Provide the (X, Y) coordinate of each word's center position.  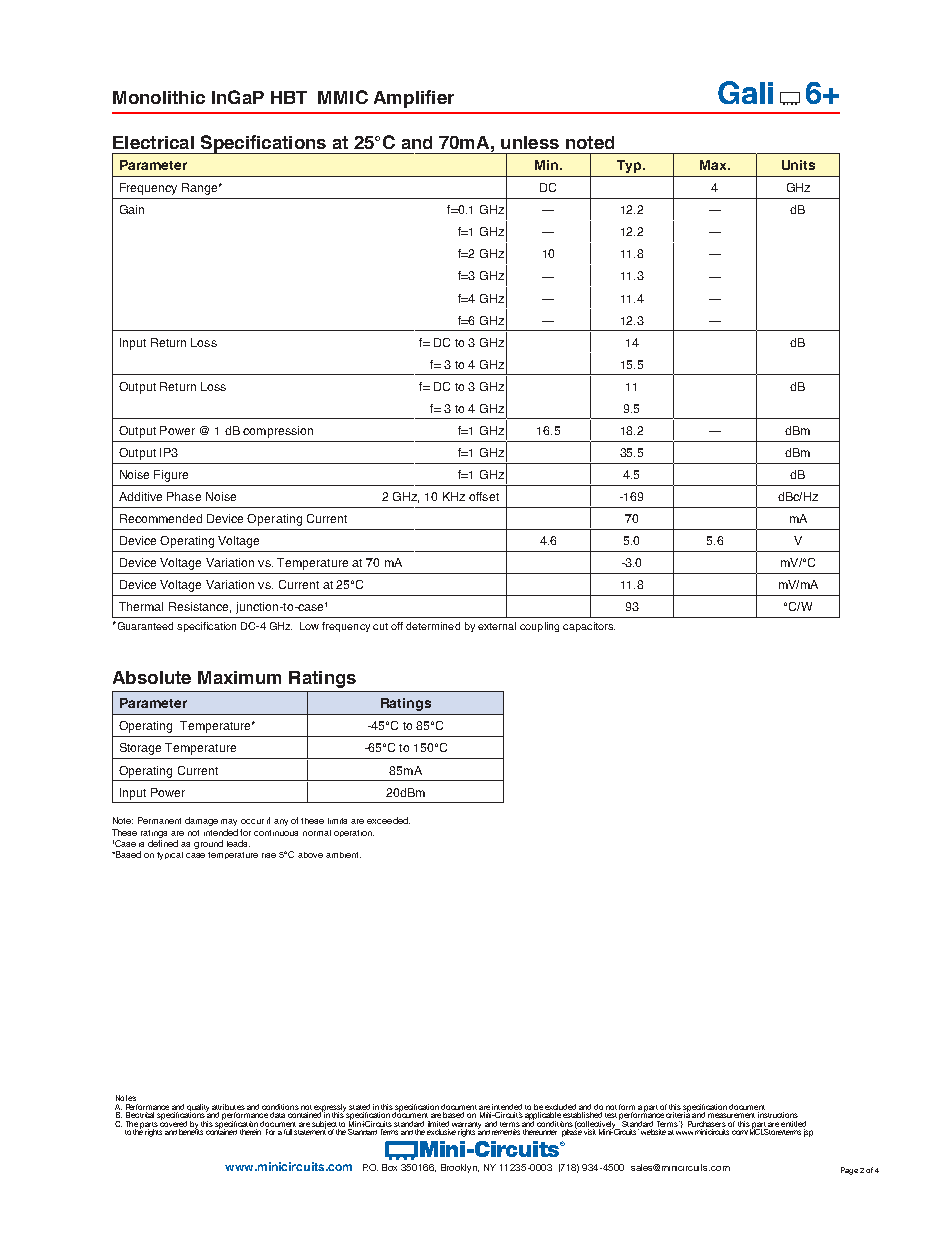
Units (798, 165)
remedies (506, 1132)
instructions (778, 1115)
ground (208, 844)
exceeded (388, 820)
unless (530, 142)
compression (278, 432)
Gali (745, 92)
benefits (191, 1131)
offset (484, 496)
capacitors (589, 627)
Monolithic (159, 97)
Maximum (239, 677)
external (497, 626)
